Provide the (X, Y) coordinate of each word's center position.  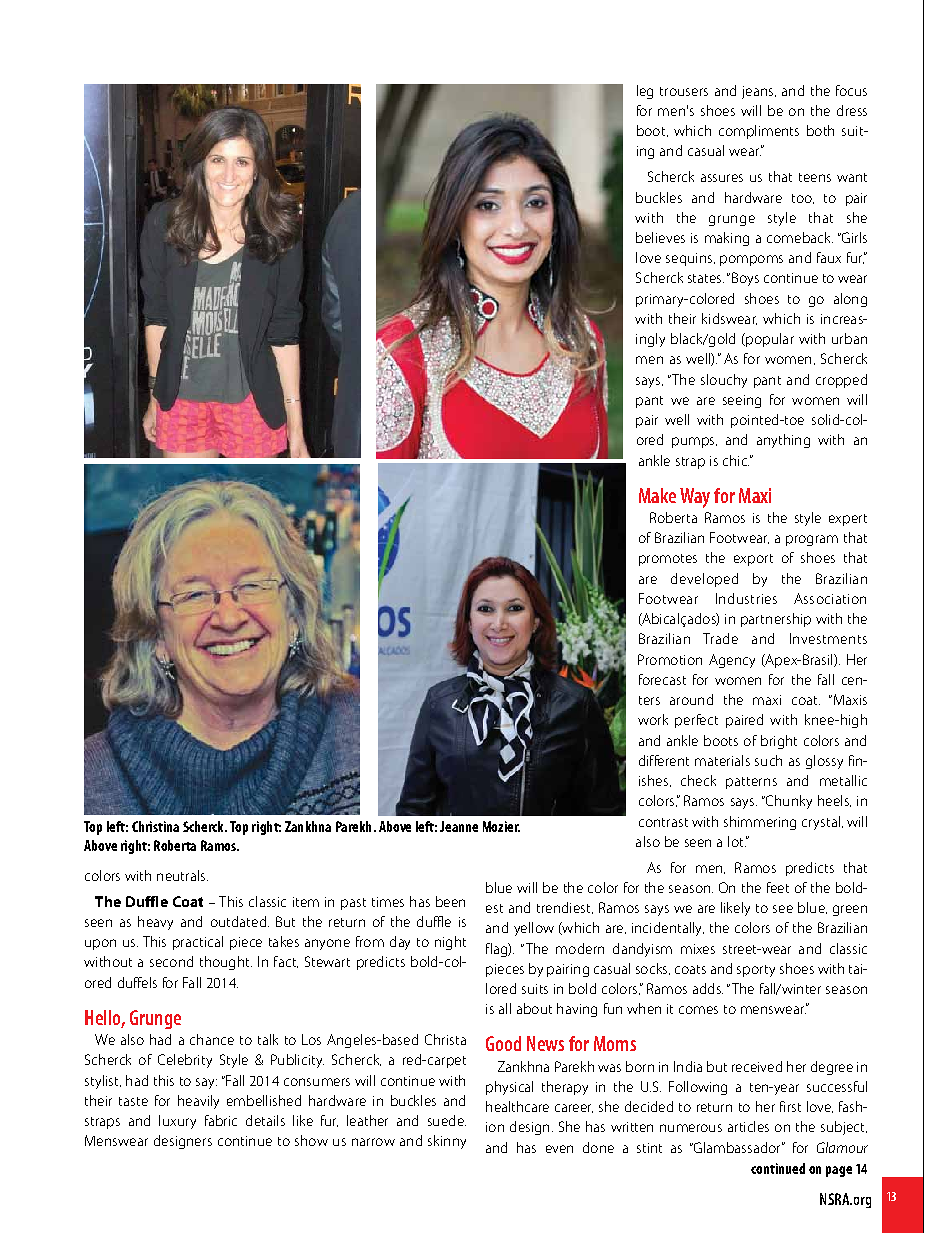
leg (645, 92)
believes (660, 237)
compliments (759, 132)
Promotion (670, 659)
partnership (776, 620)
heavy (155, 923)
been (450, 901)
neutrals (182, 875)
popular (769, 340)
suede (447, 1120)
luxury (177, 1122)
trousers (684, 91)
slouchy (724, 381)
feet (778, 887)
